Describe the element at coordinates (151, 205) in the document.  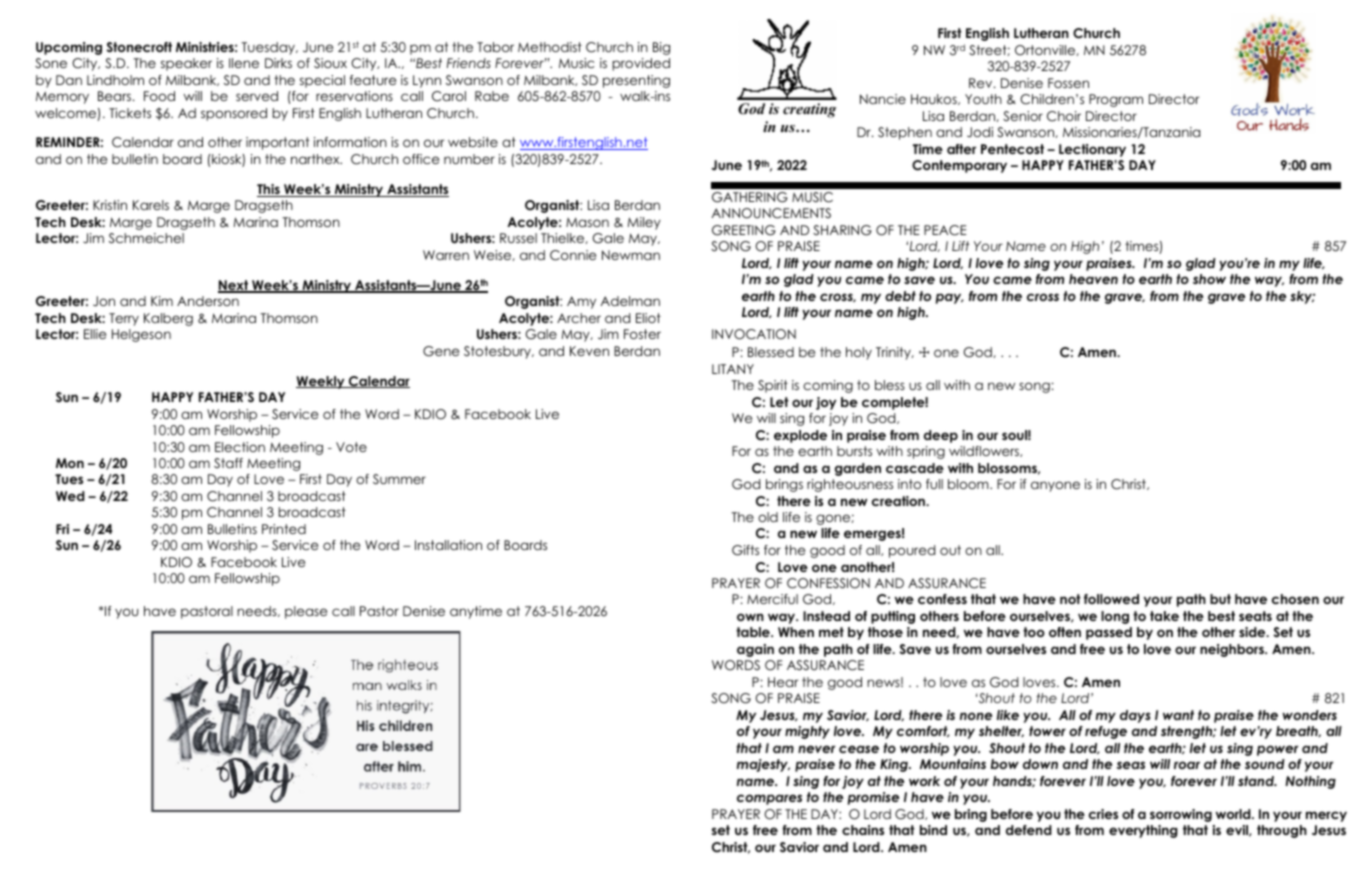
I see `Karels` at that location.
